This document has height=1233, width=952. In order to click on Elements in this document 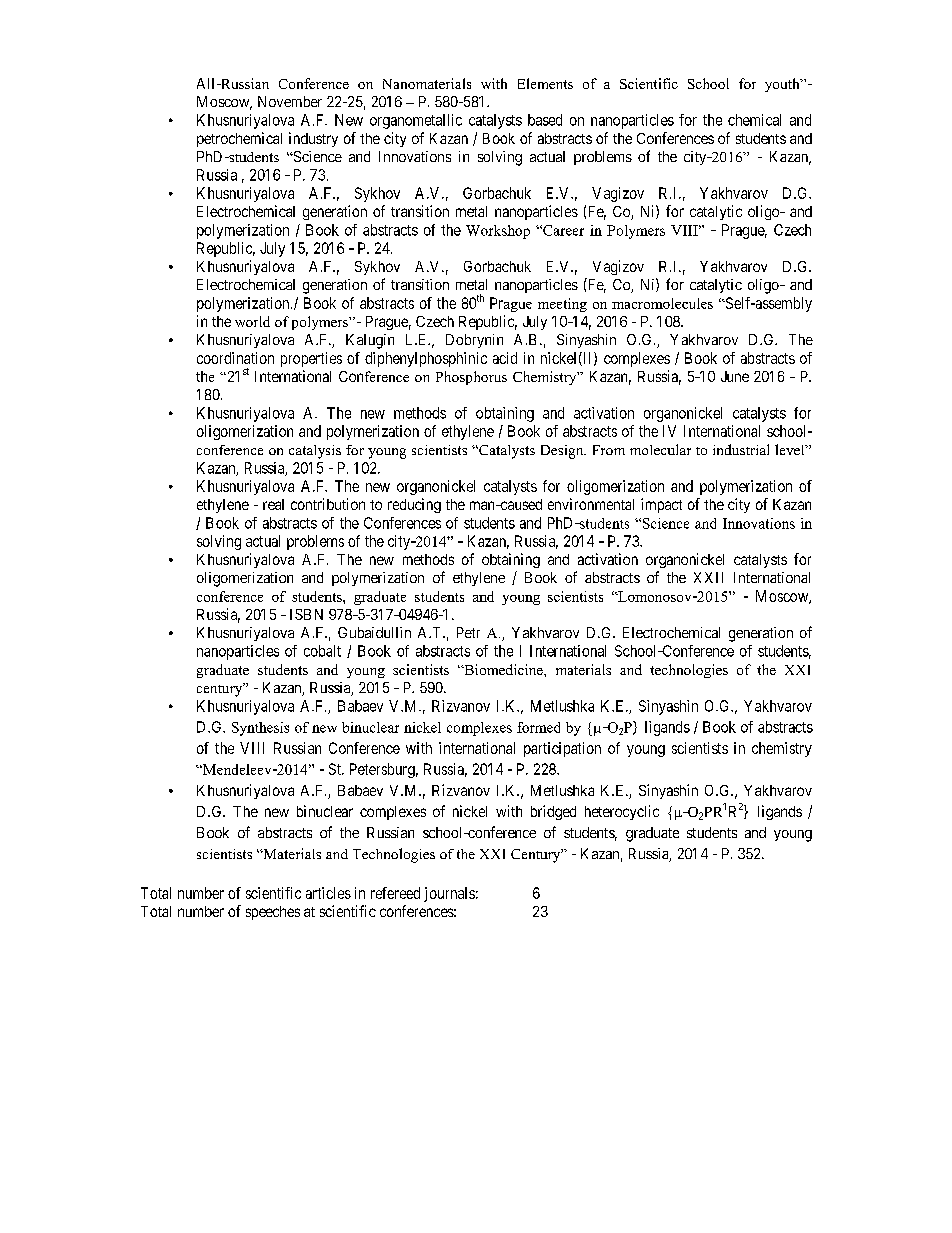, I will do `click(545, 83)`.
